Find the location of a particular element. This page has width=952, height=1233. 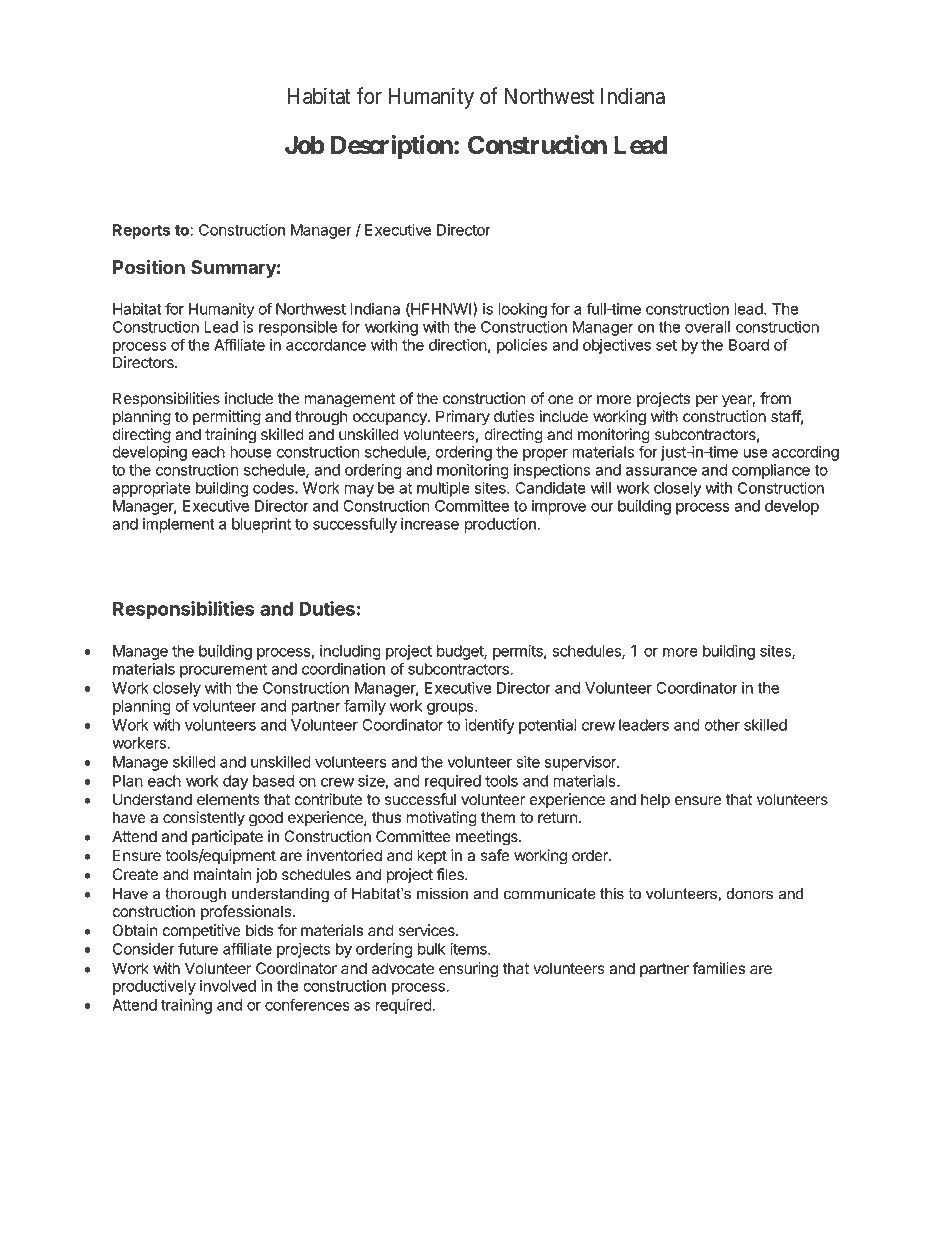

our is located at coordinates (602, 507).
